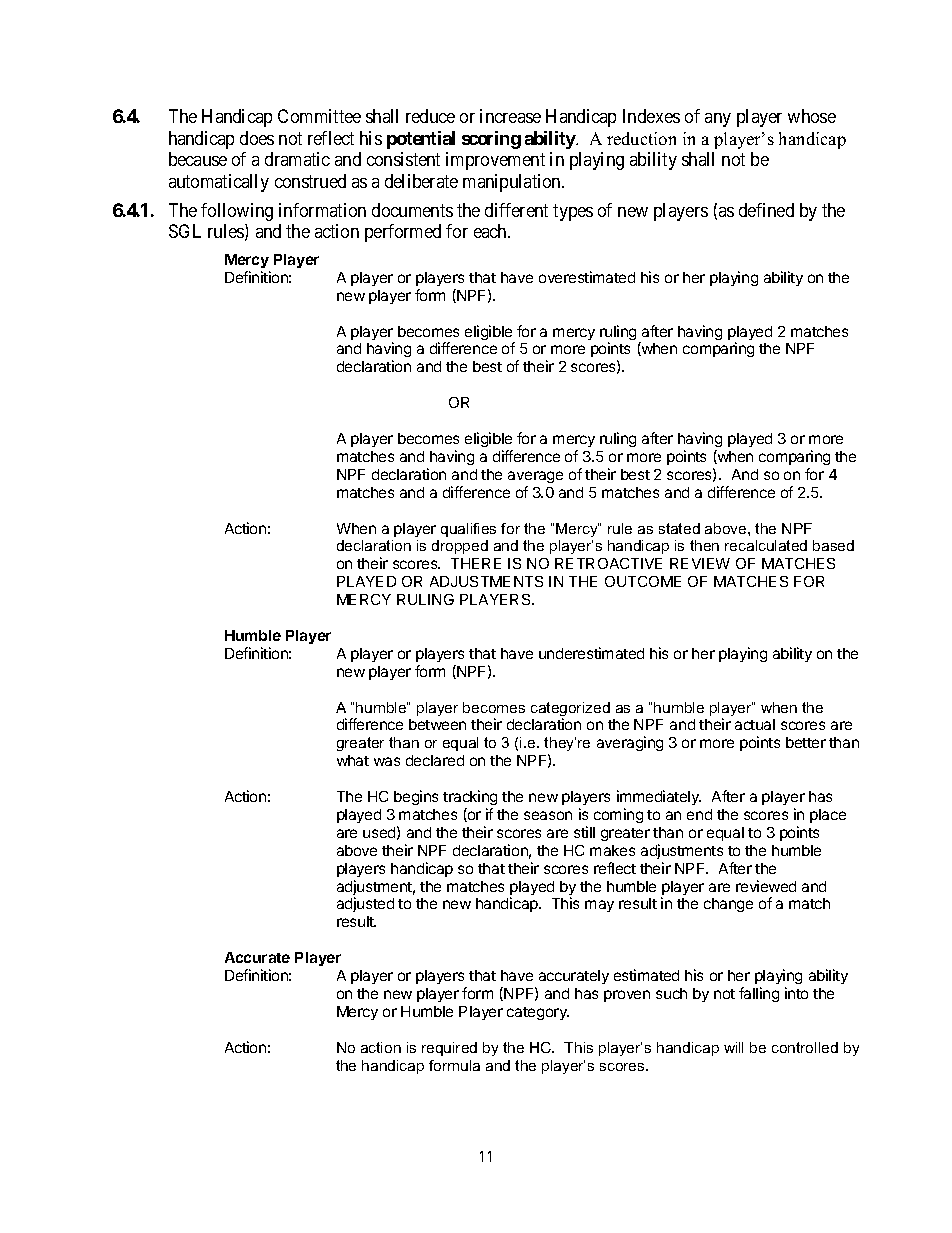 The image size is (952, 1233). I want to click on falling, so click(759, 994).
